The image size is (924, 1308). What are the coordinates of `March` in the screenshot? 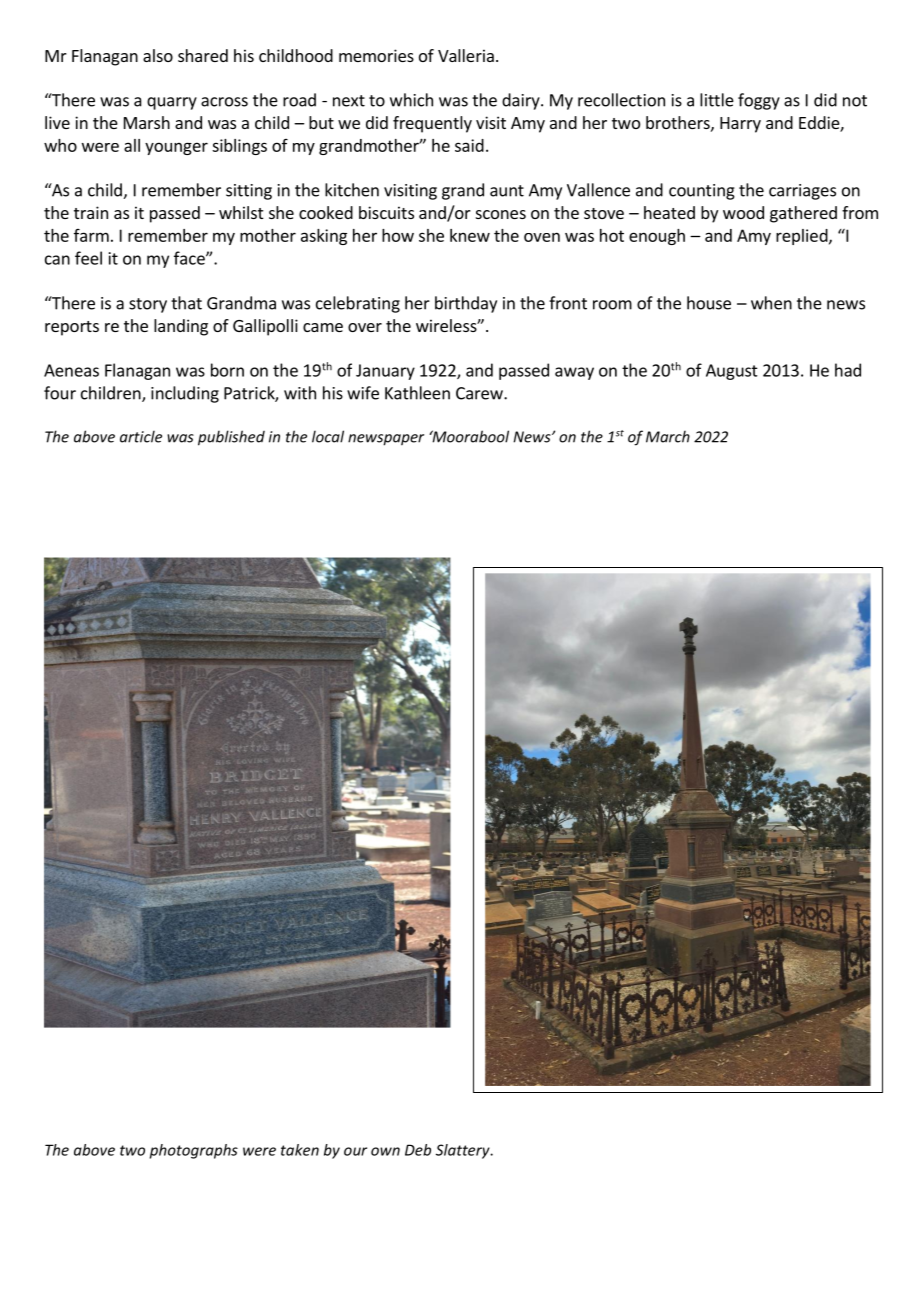 It's located at (668, 436).
